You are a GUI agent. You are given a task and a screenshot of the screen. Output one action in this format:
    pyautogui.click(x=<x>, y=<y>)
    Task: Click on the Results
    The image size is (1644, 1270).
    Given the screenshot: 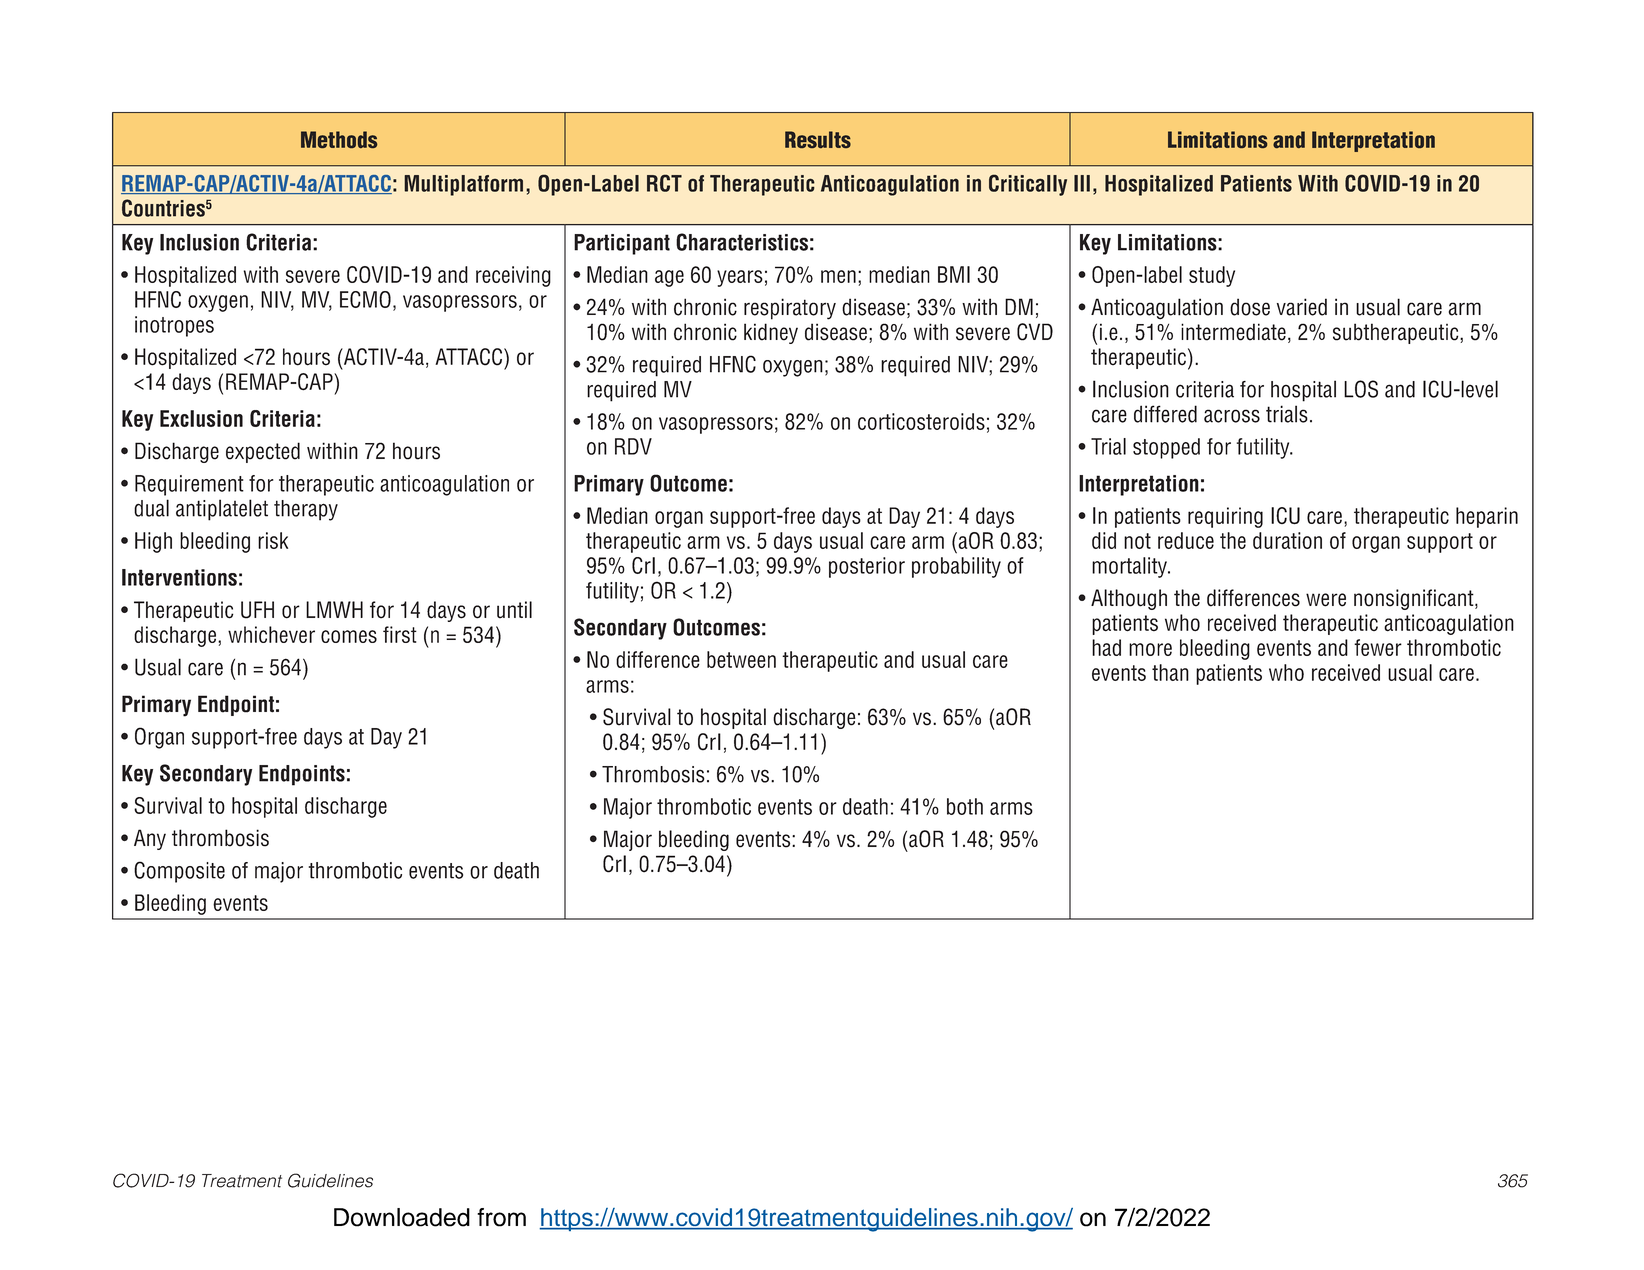 What is the action you would take?
    pyautogui.click(x=818, y=139)
